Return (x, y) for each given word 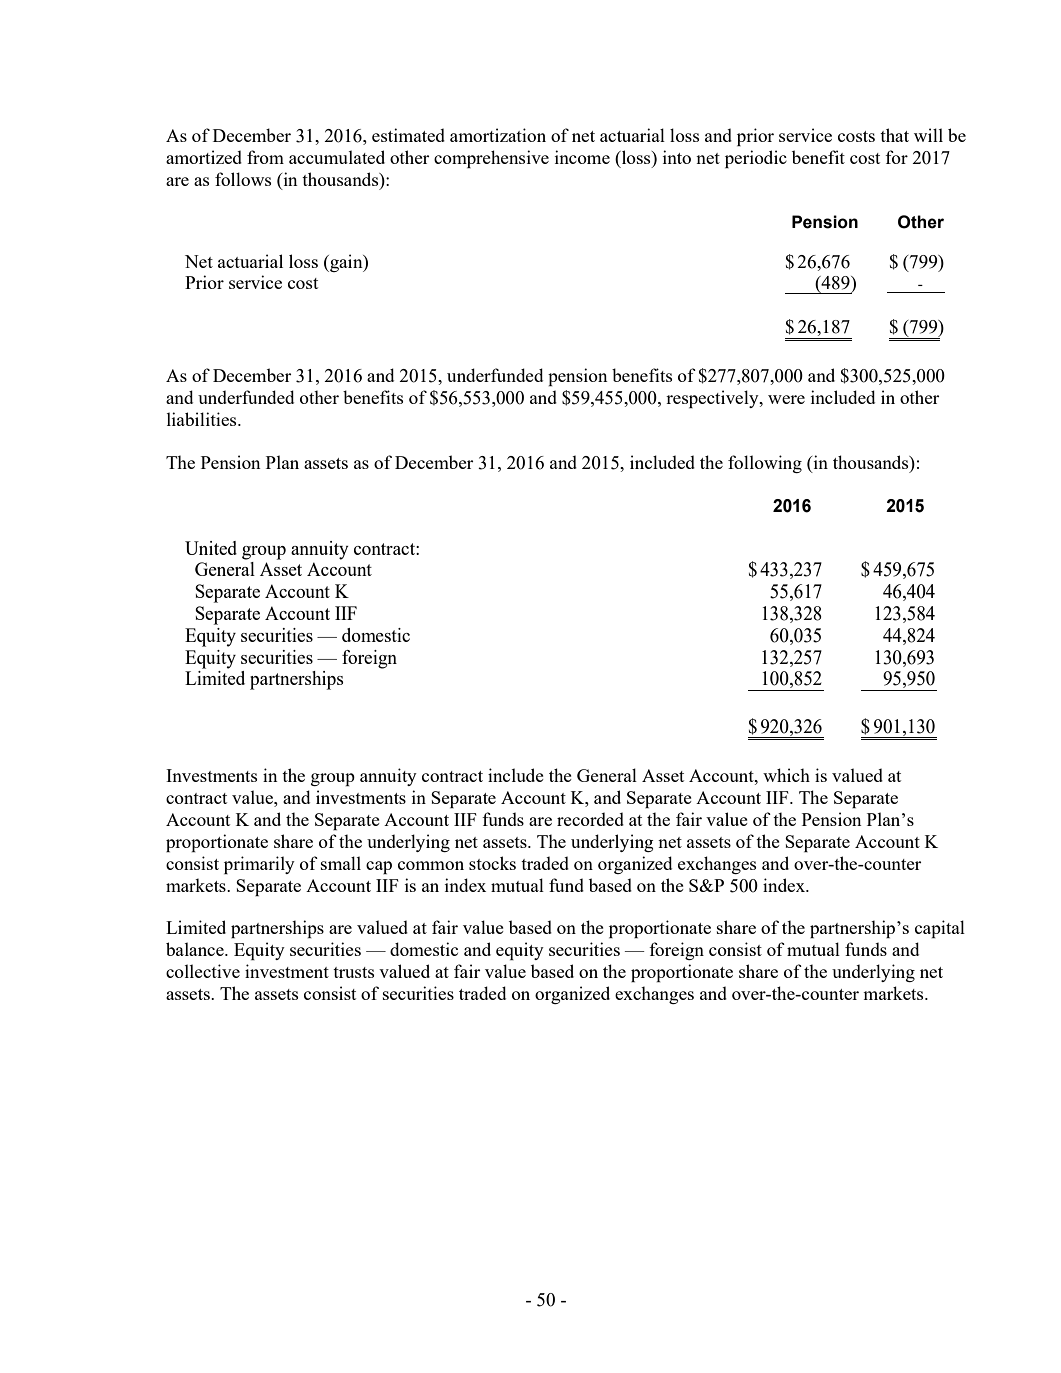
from (265, 157)
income (582, 157)
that (894, 135)
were (786, 399)
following (765, 464)
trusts (353, 972)
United (211, 548)
